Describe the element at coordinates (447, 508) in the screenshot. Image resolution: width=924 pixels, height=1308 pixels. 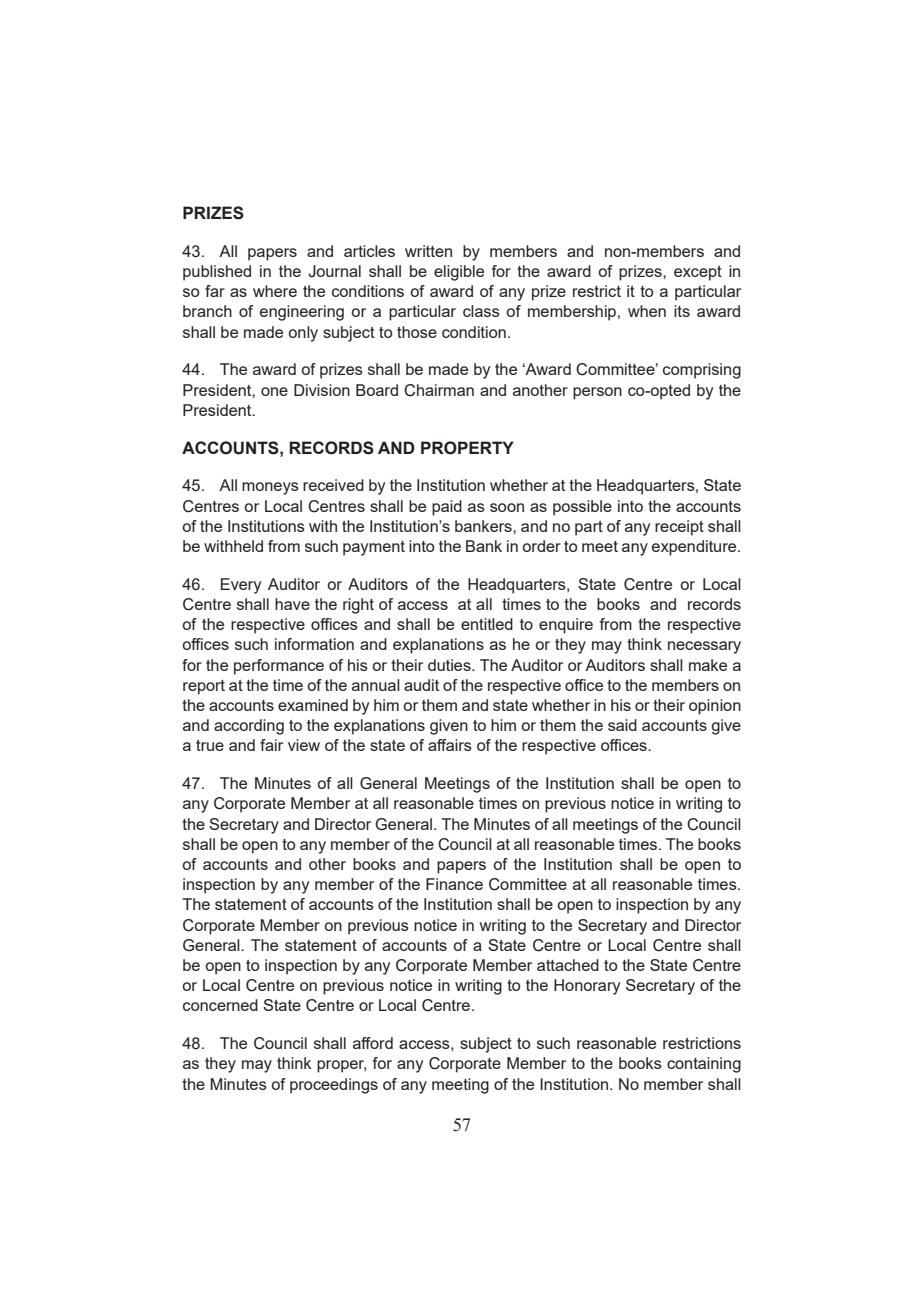
I see `paid` at that location.
